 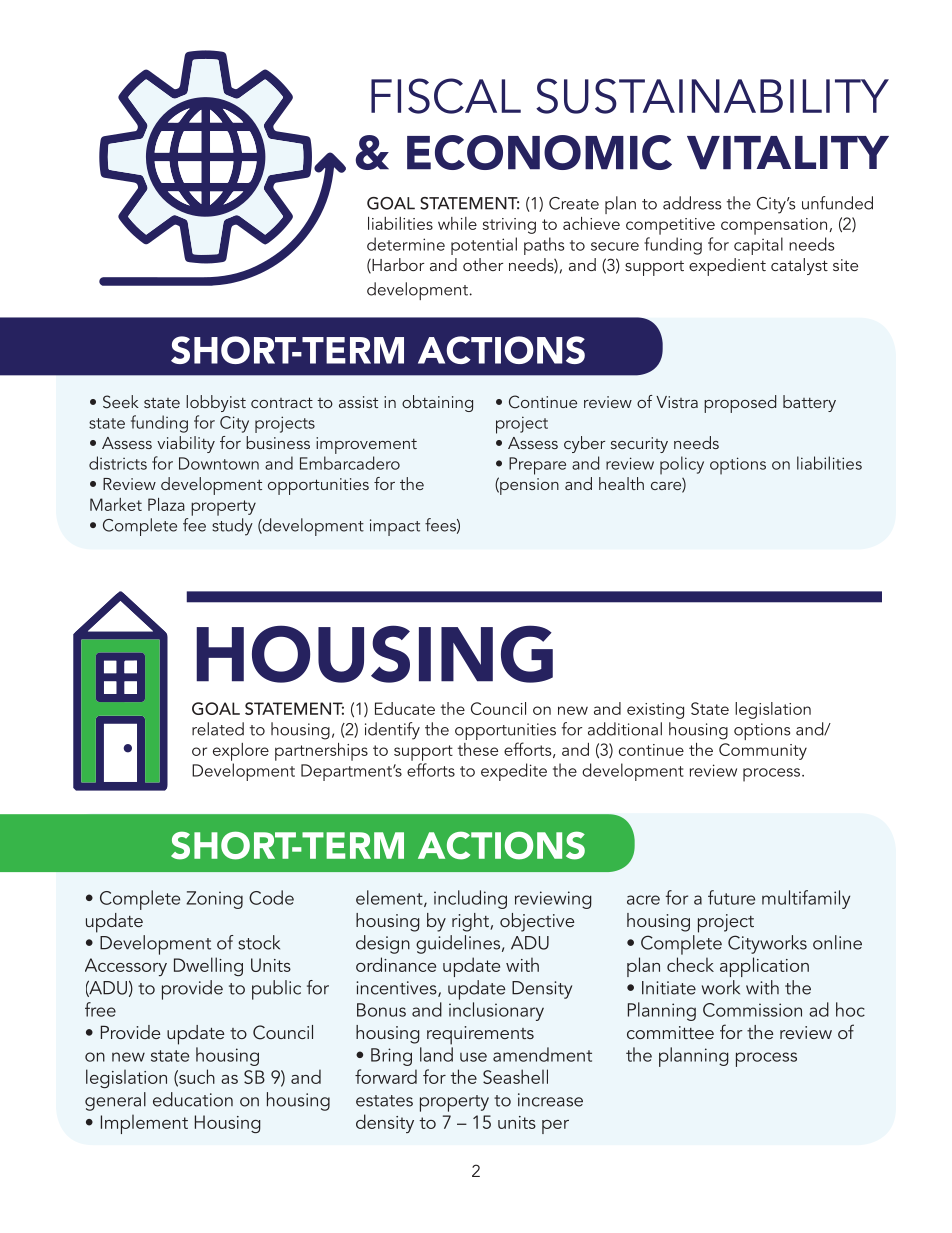 I want to click on VITALITY, so click(x=788, y=153).
